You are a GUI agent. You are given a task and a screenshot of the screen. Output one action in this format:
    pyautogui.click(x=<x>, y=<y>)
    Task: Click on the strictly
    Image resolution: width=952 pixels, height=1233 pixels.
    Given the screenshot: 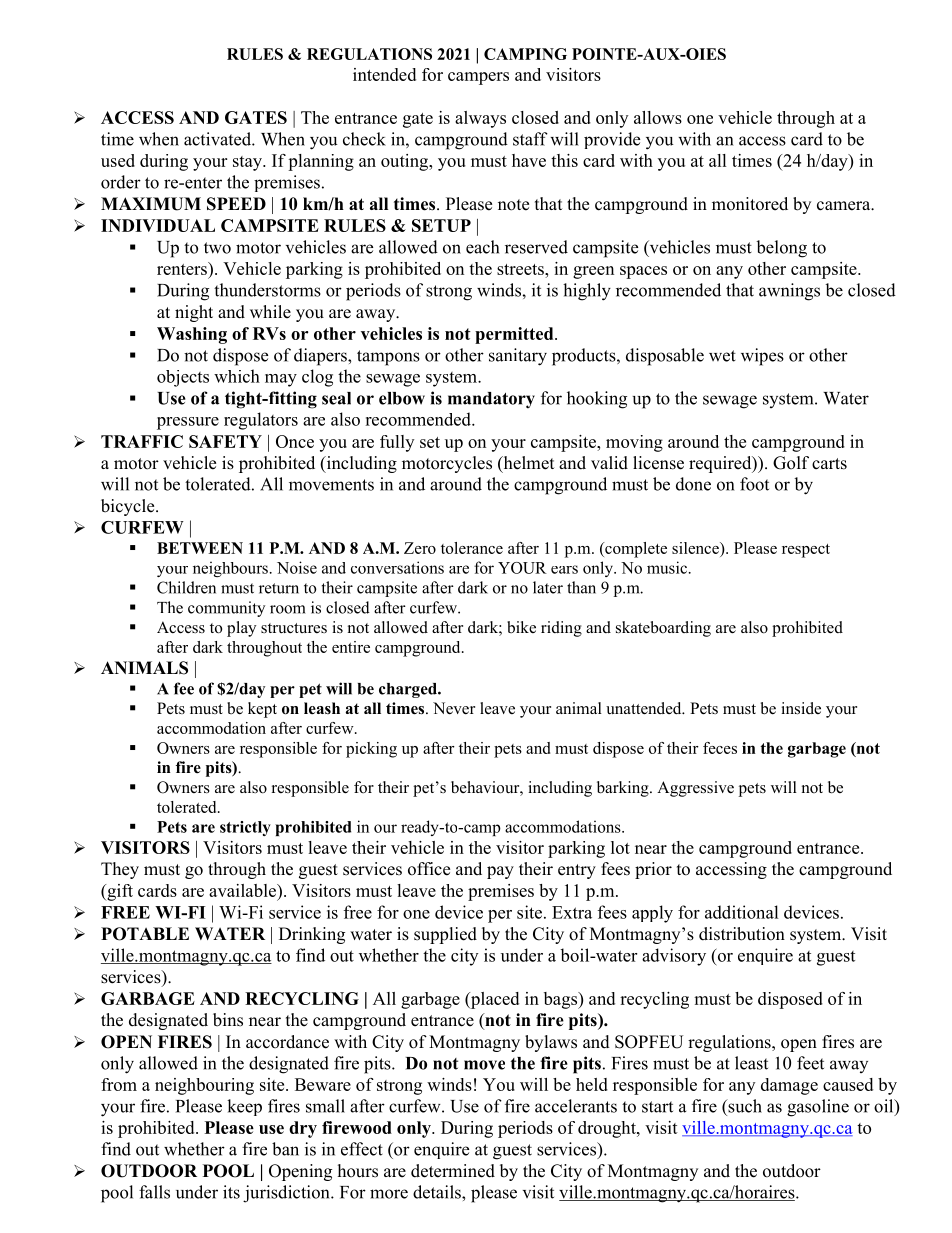 What is the action you would take?
    pyautogui.click(x=245, y=828)
